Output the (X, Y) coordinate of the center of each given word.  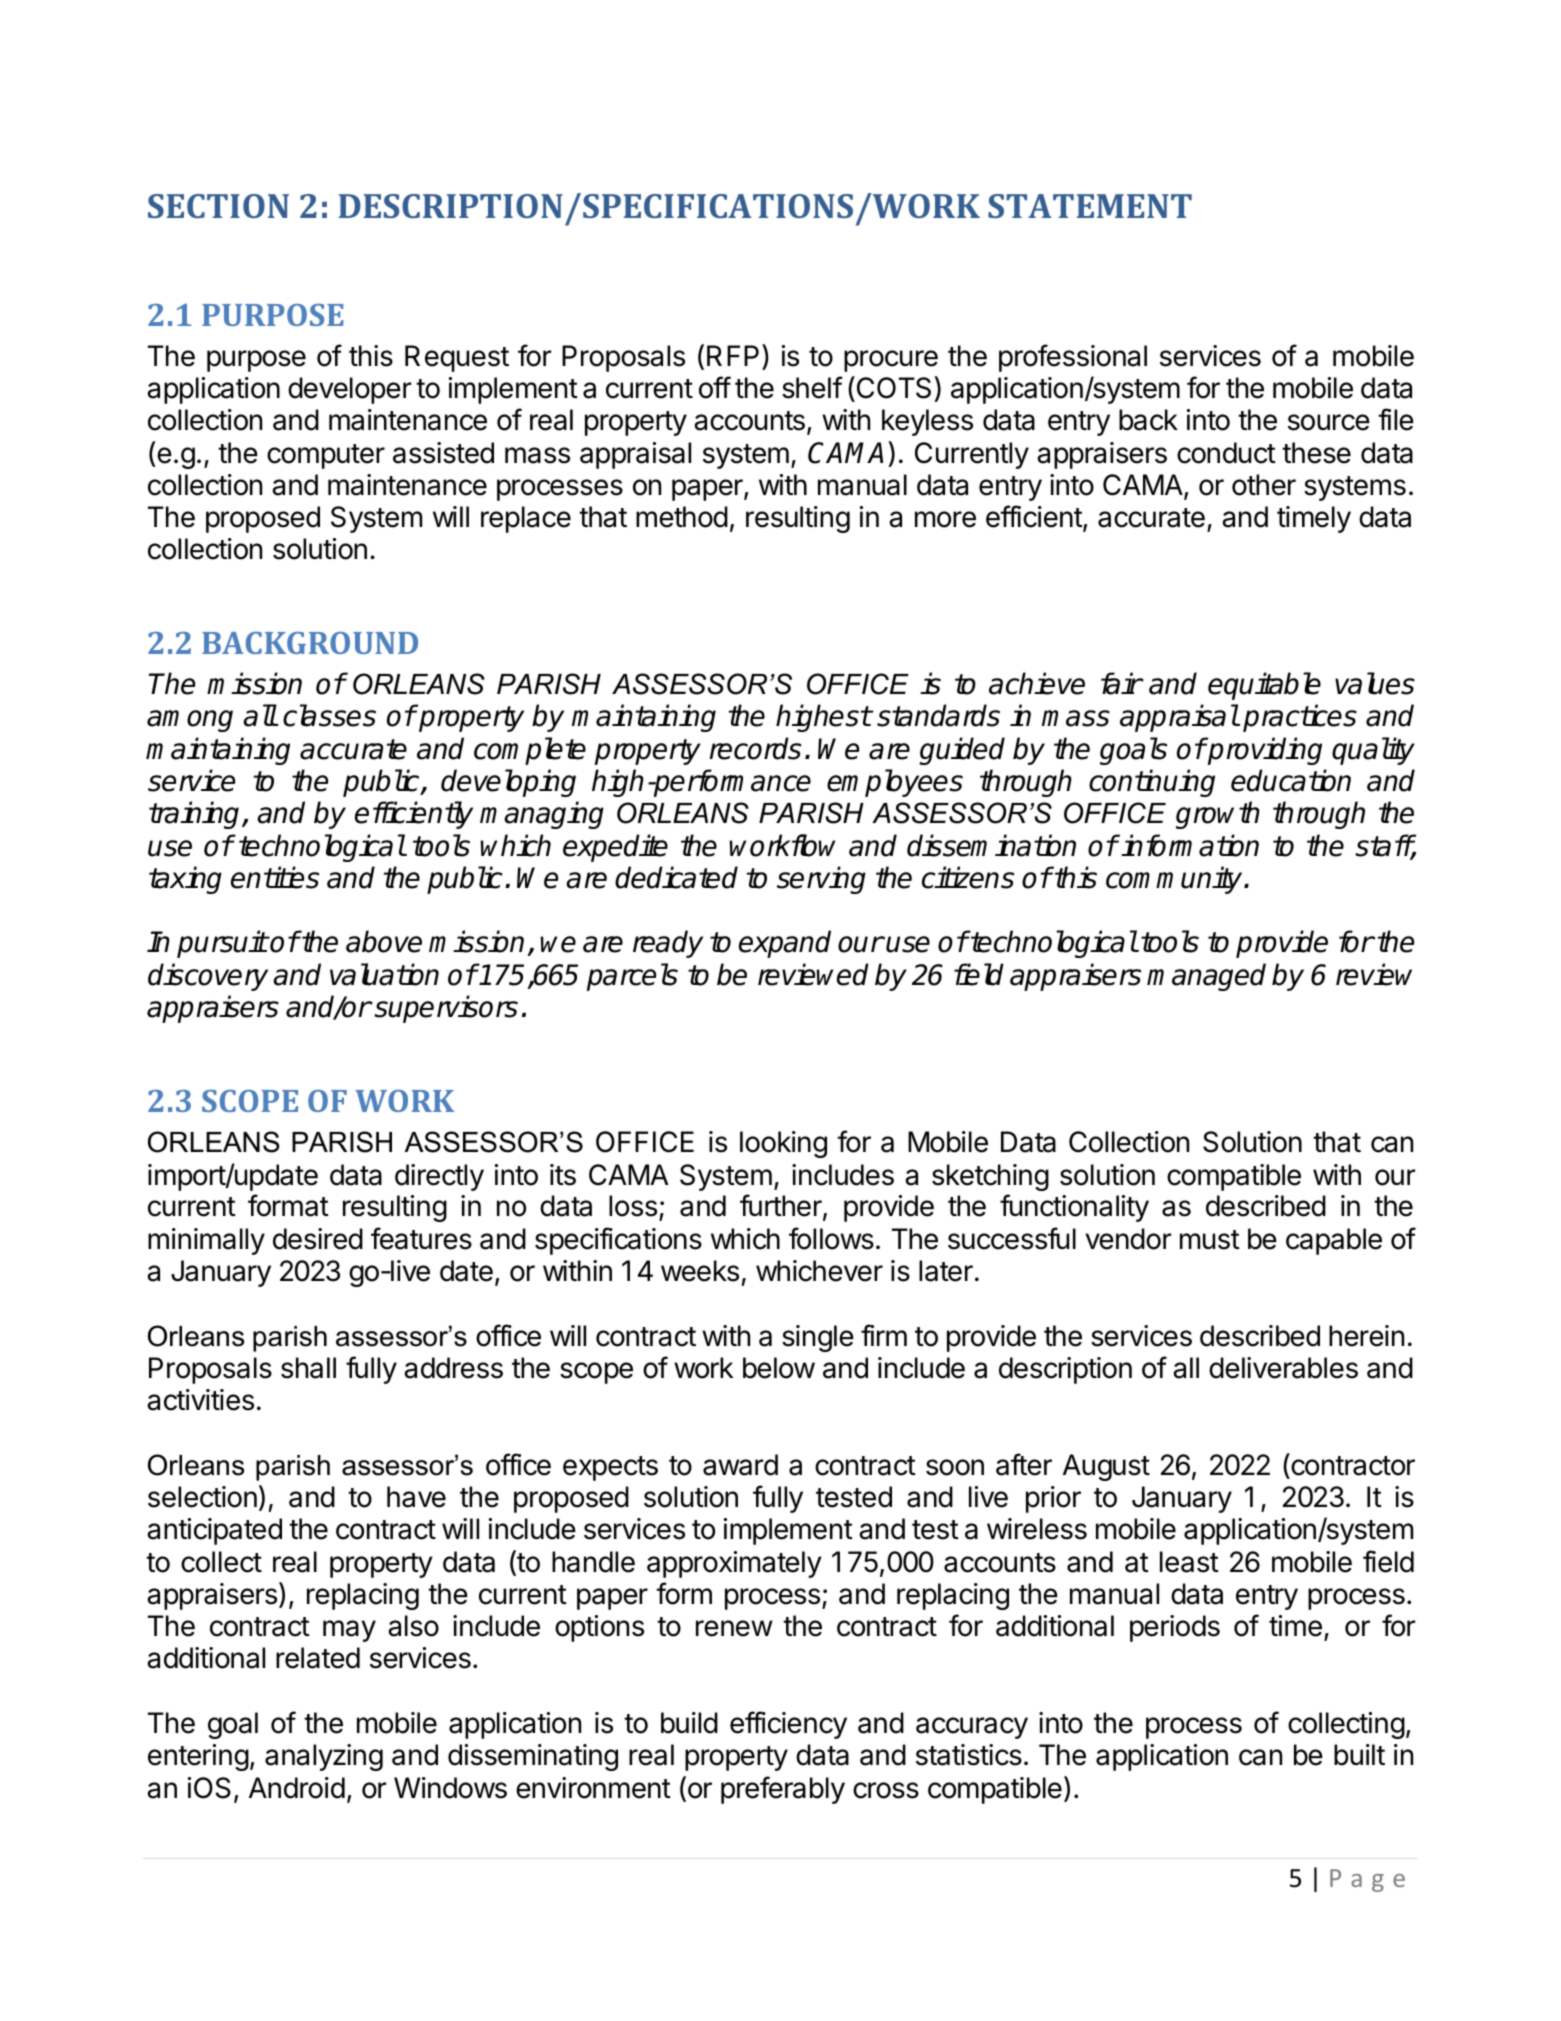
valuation (384, 974)
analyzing (324, 1757)
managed (1206, 977)
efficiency (788, 1725)
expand (785, 944)
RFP (733, 355)
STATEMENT (1090, 206)
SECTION (218, 206)
